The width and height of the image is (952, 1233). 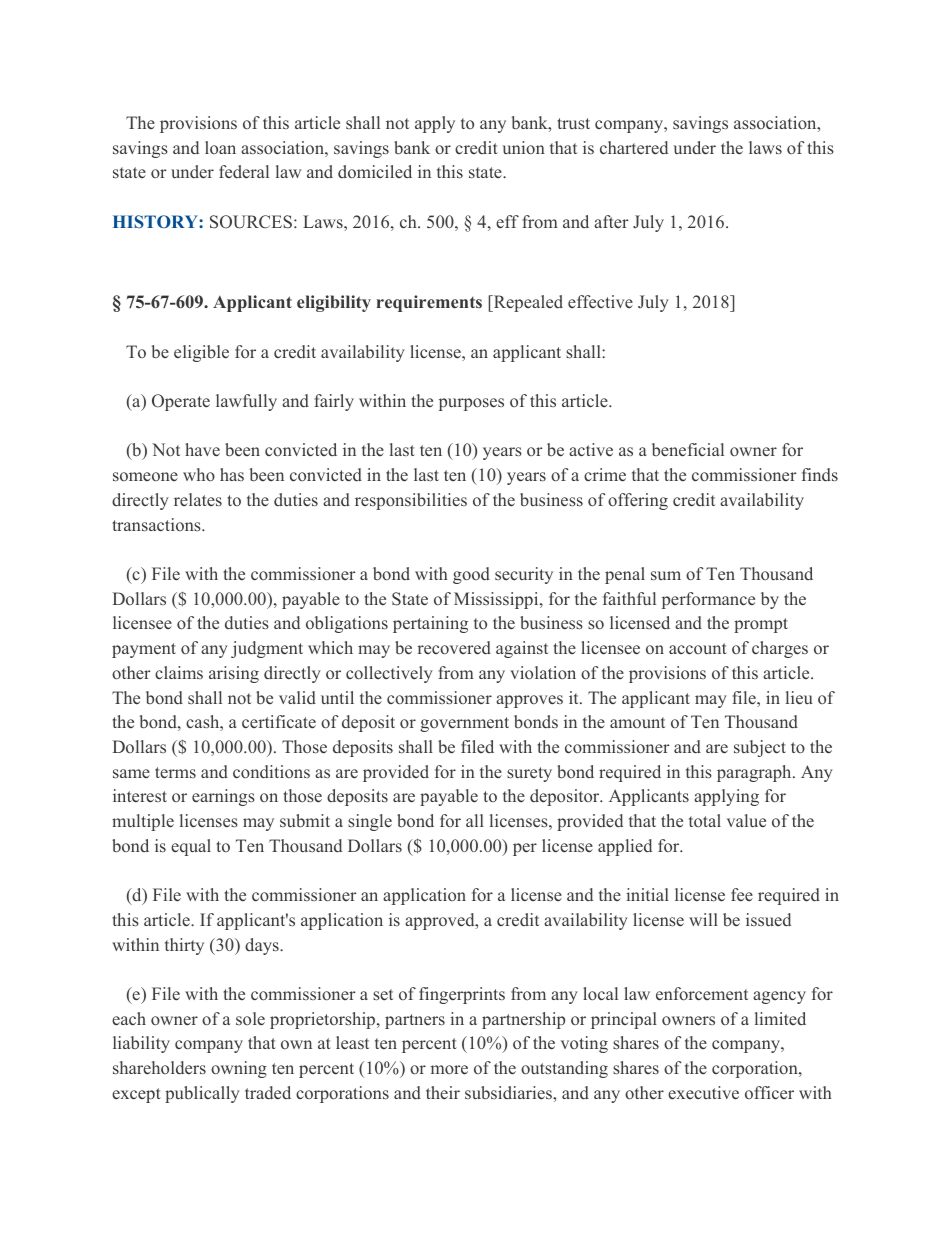 I want to click on performance, so click(x=708, y=600).
